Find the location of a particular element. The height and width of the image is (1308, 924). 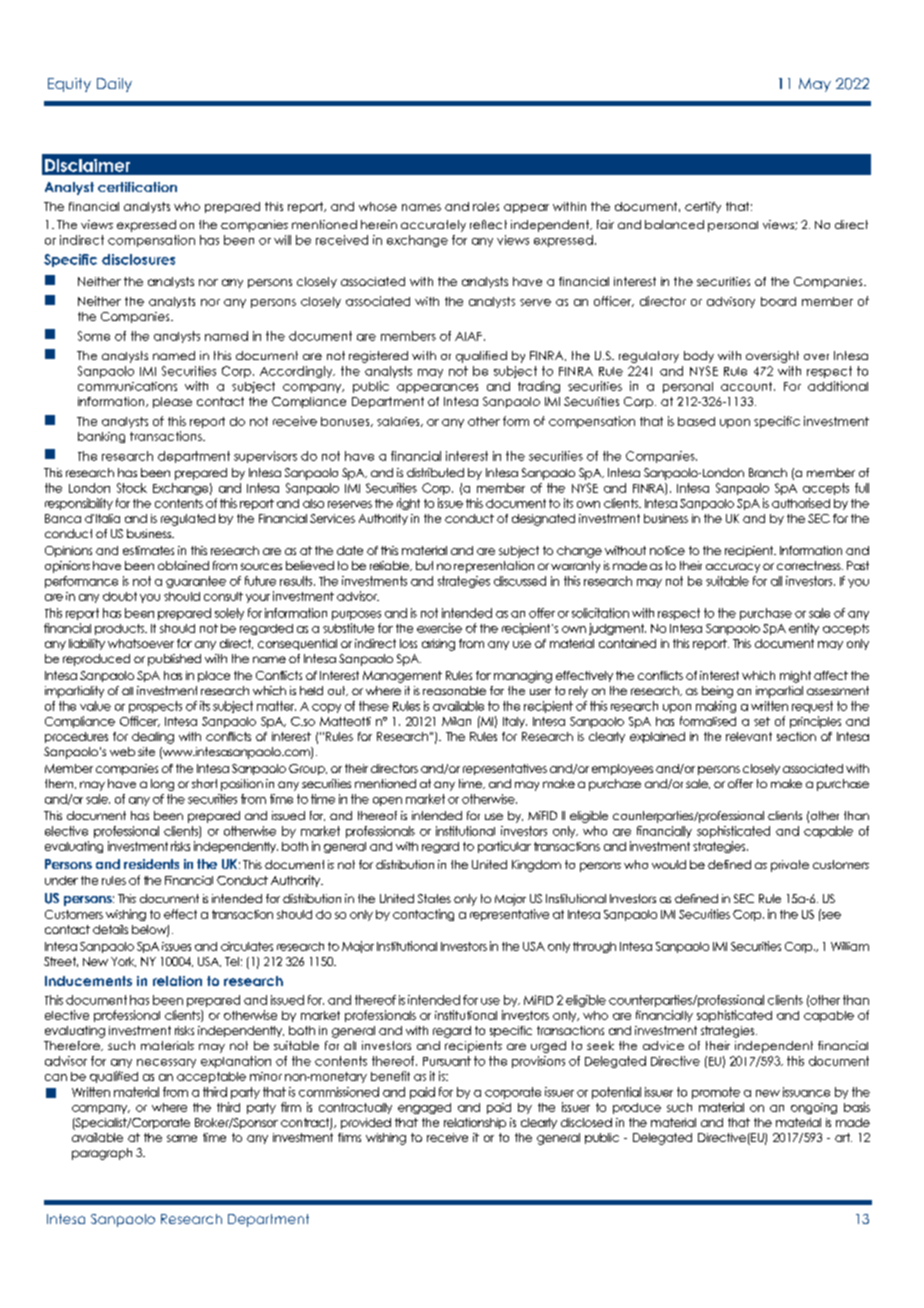

relevant is located at coordinates (749, 736).
